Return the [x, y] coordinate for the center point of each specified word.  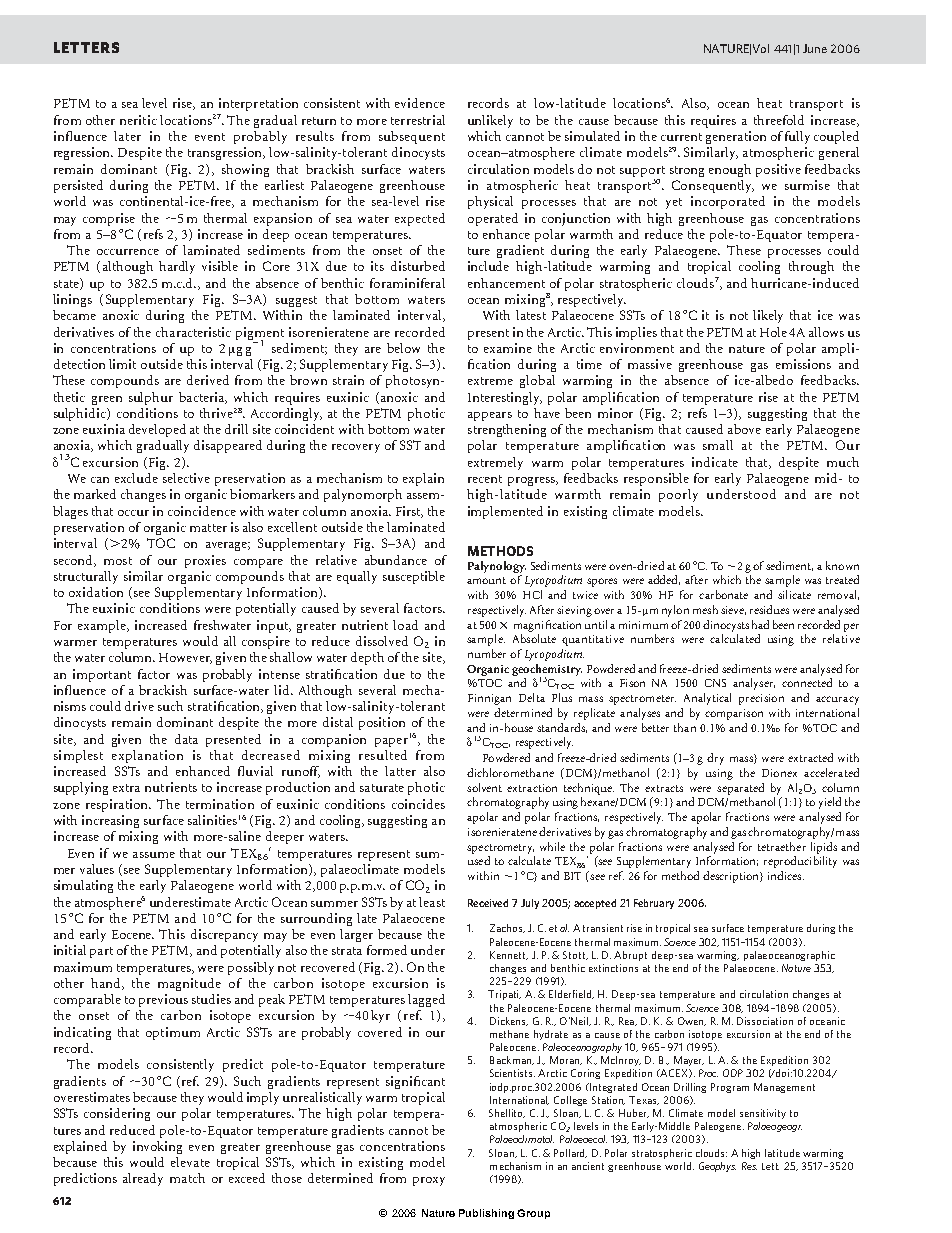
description [732, 877]
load [405, 625]
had [760, 624]
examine [508, 348]
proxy [429, 1181]
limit [122, 364]
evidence [420, 103]
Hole [773, 332]
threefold [779, 120]
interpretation [258, 104]
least [432, 902]
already [143, 1179]
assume [154, 855]
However [185, 658]
